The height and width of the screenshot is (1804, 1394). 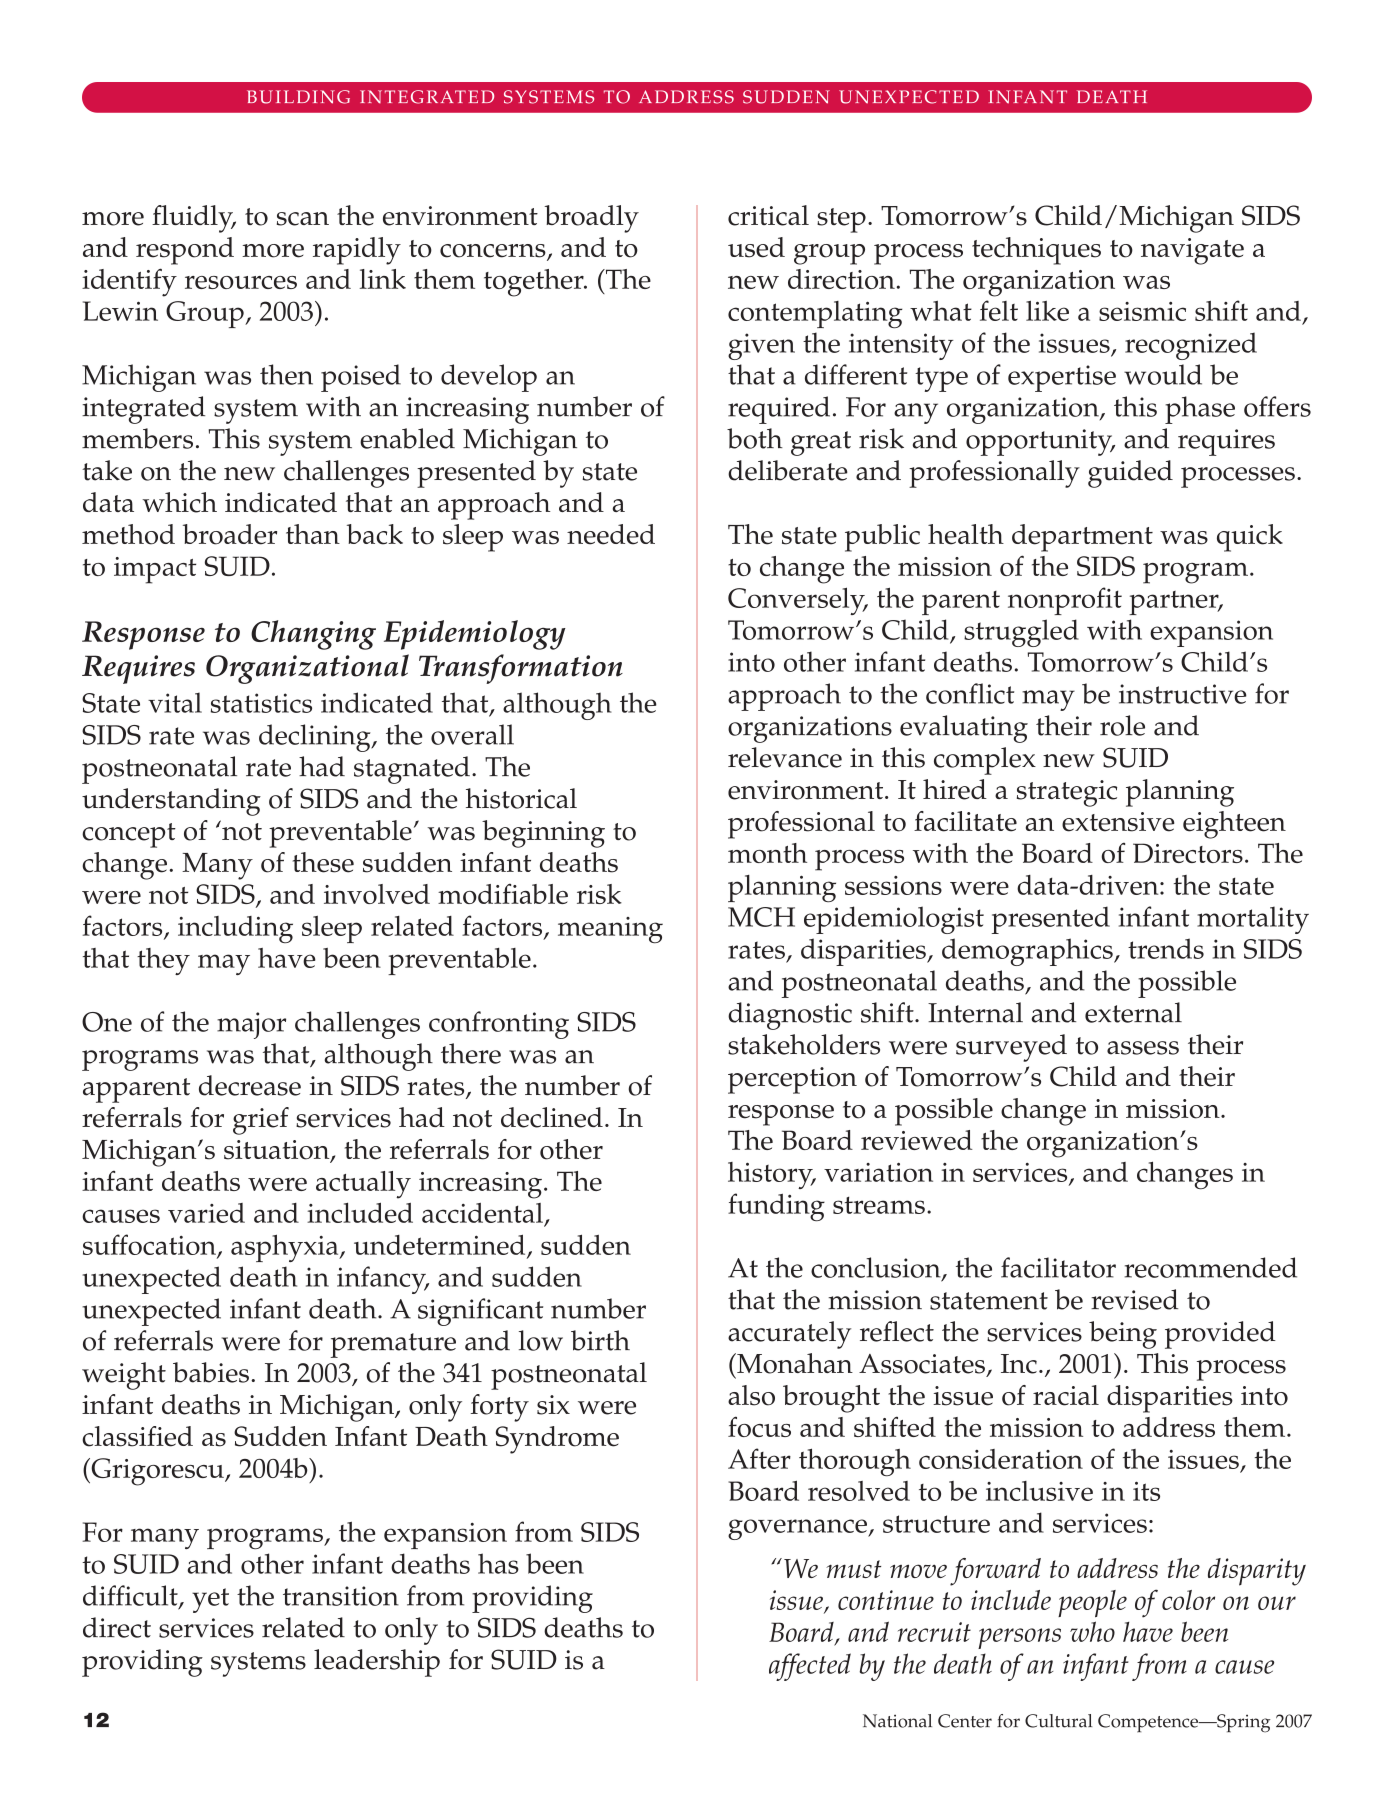 I want to click on critical, so click(x=768, y=215).
